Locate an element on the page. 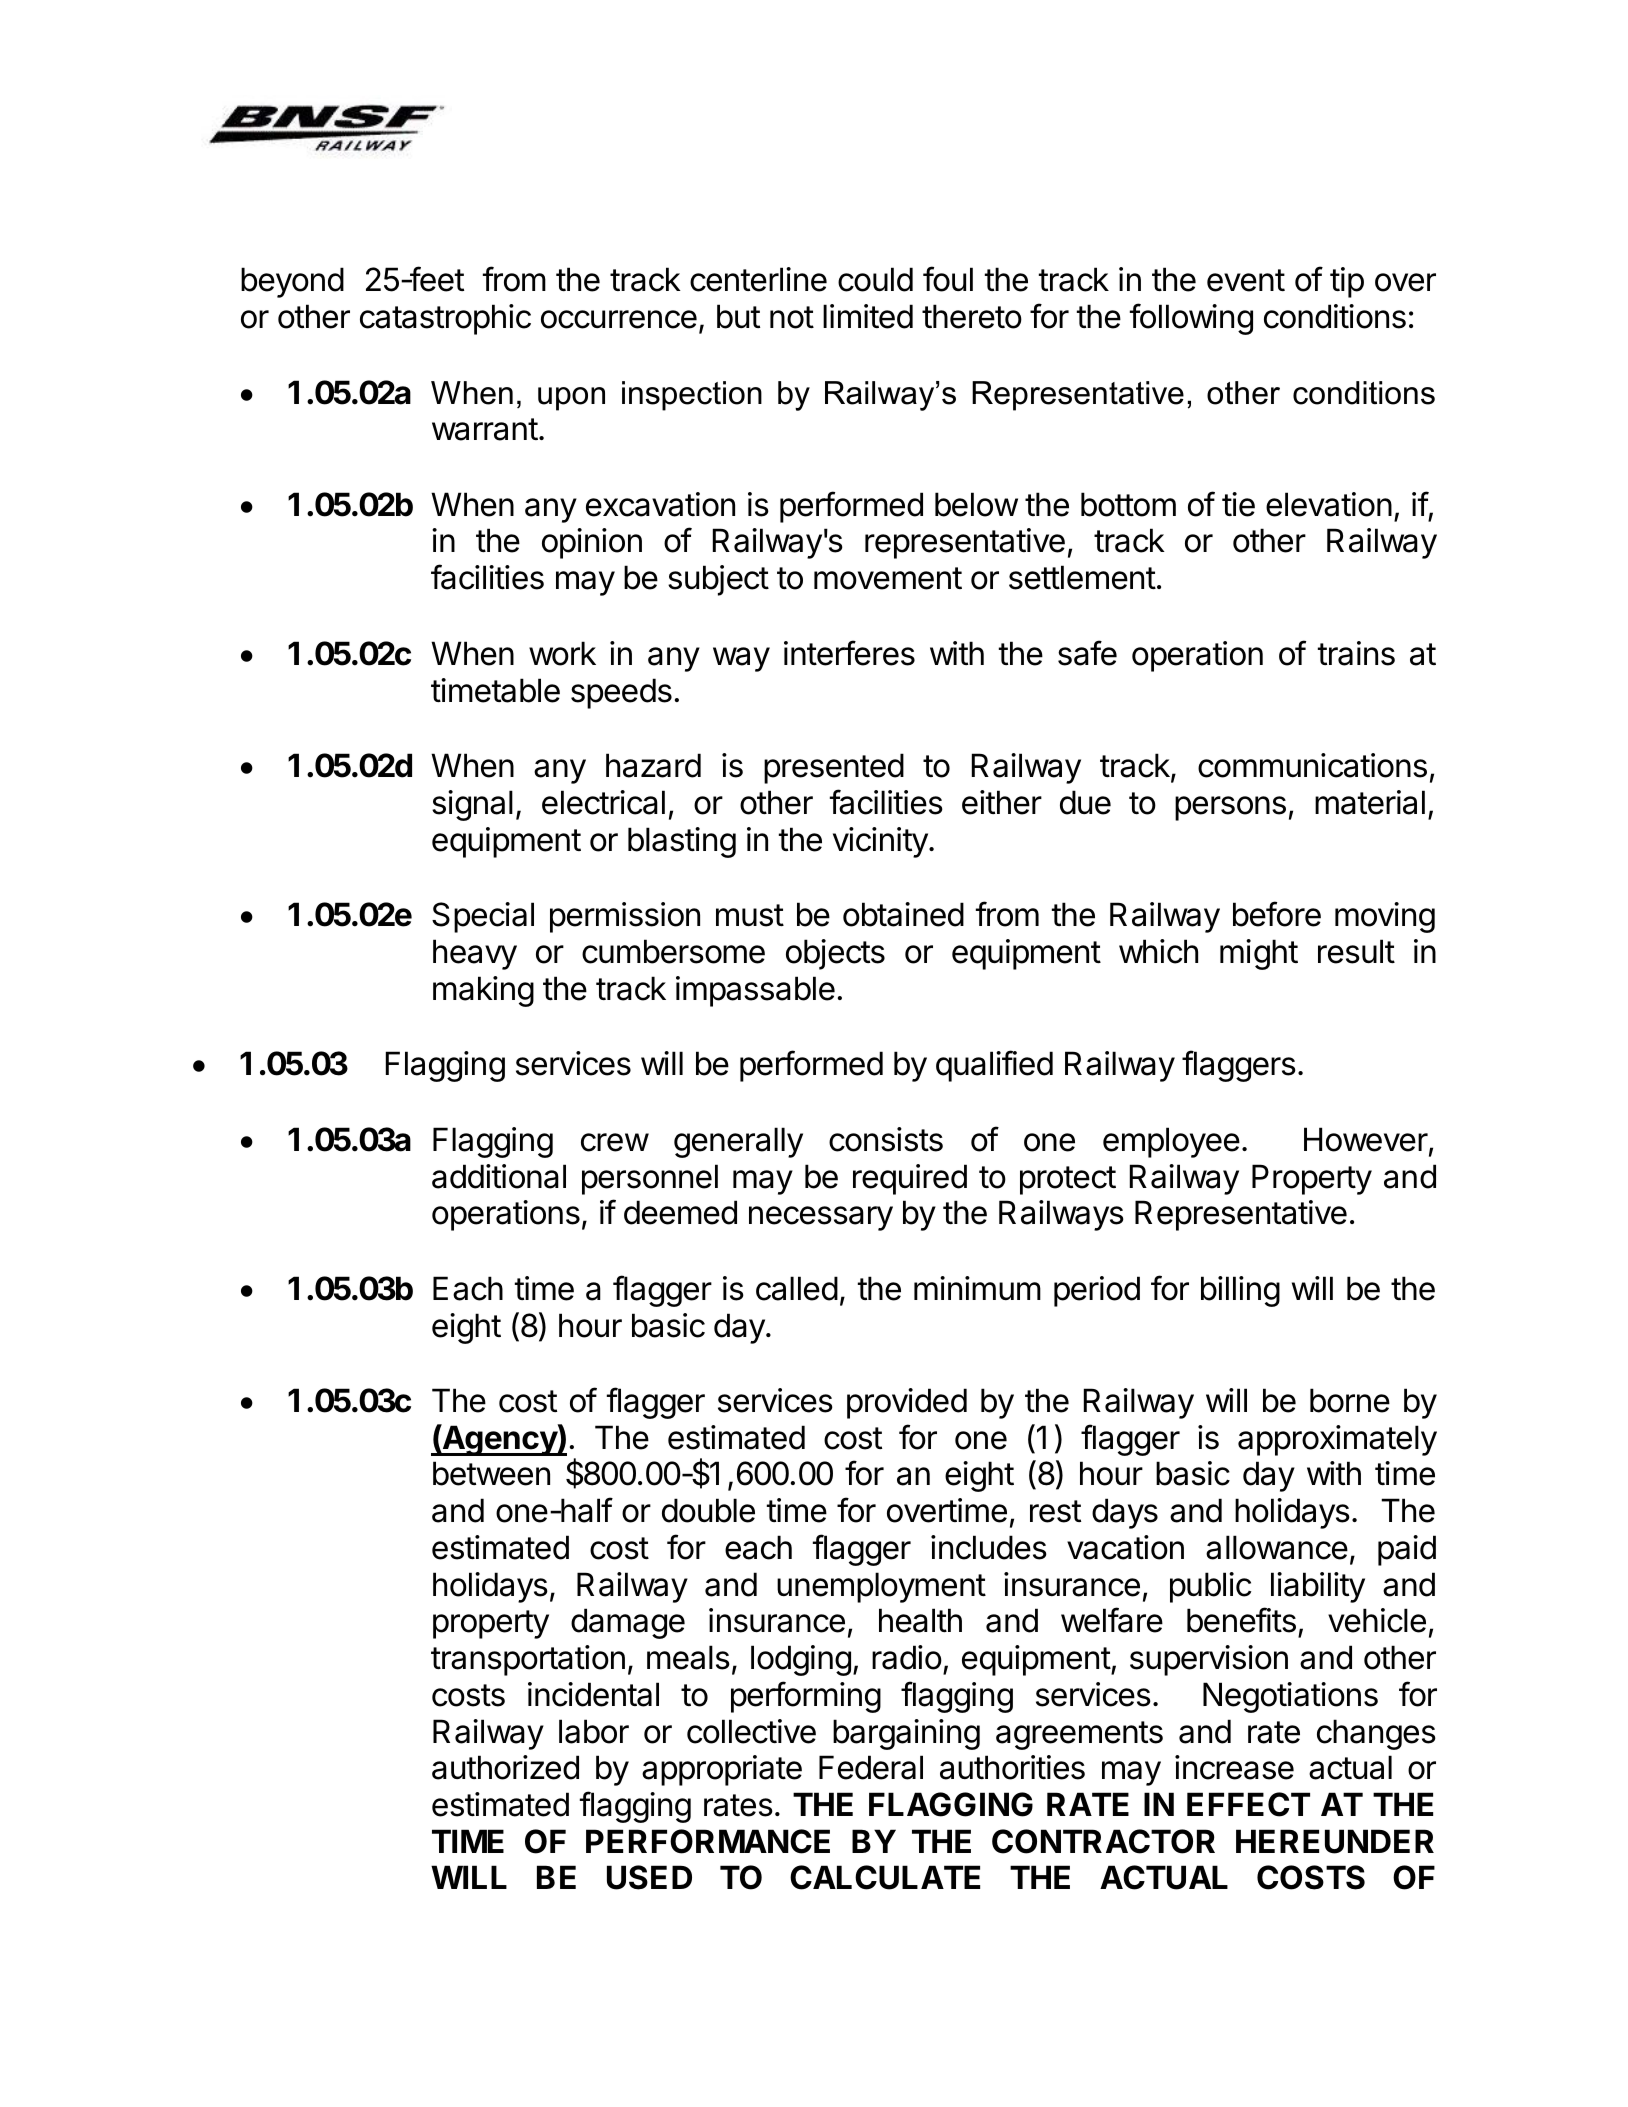  EFFECT is located at coordinates (1248, 1804).
